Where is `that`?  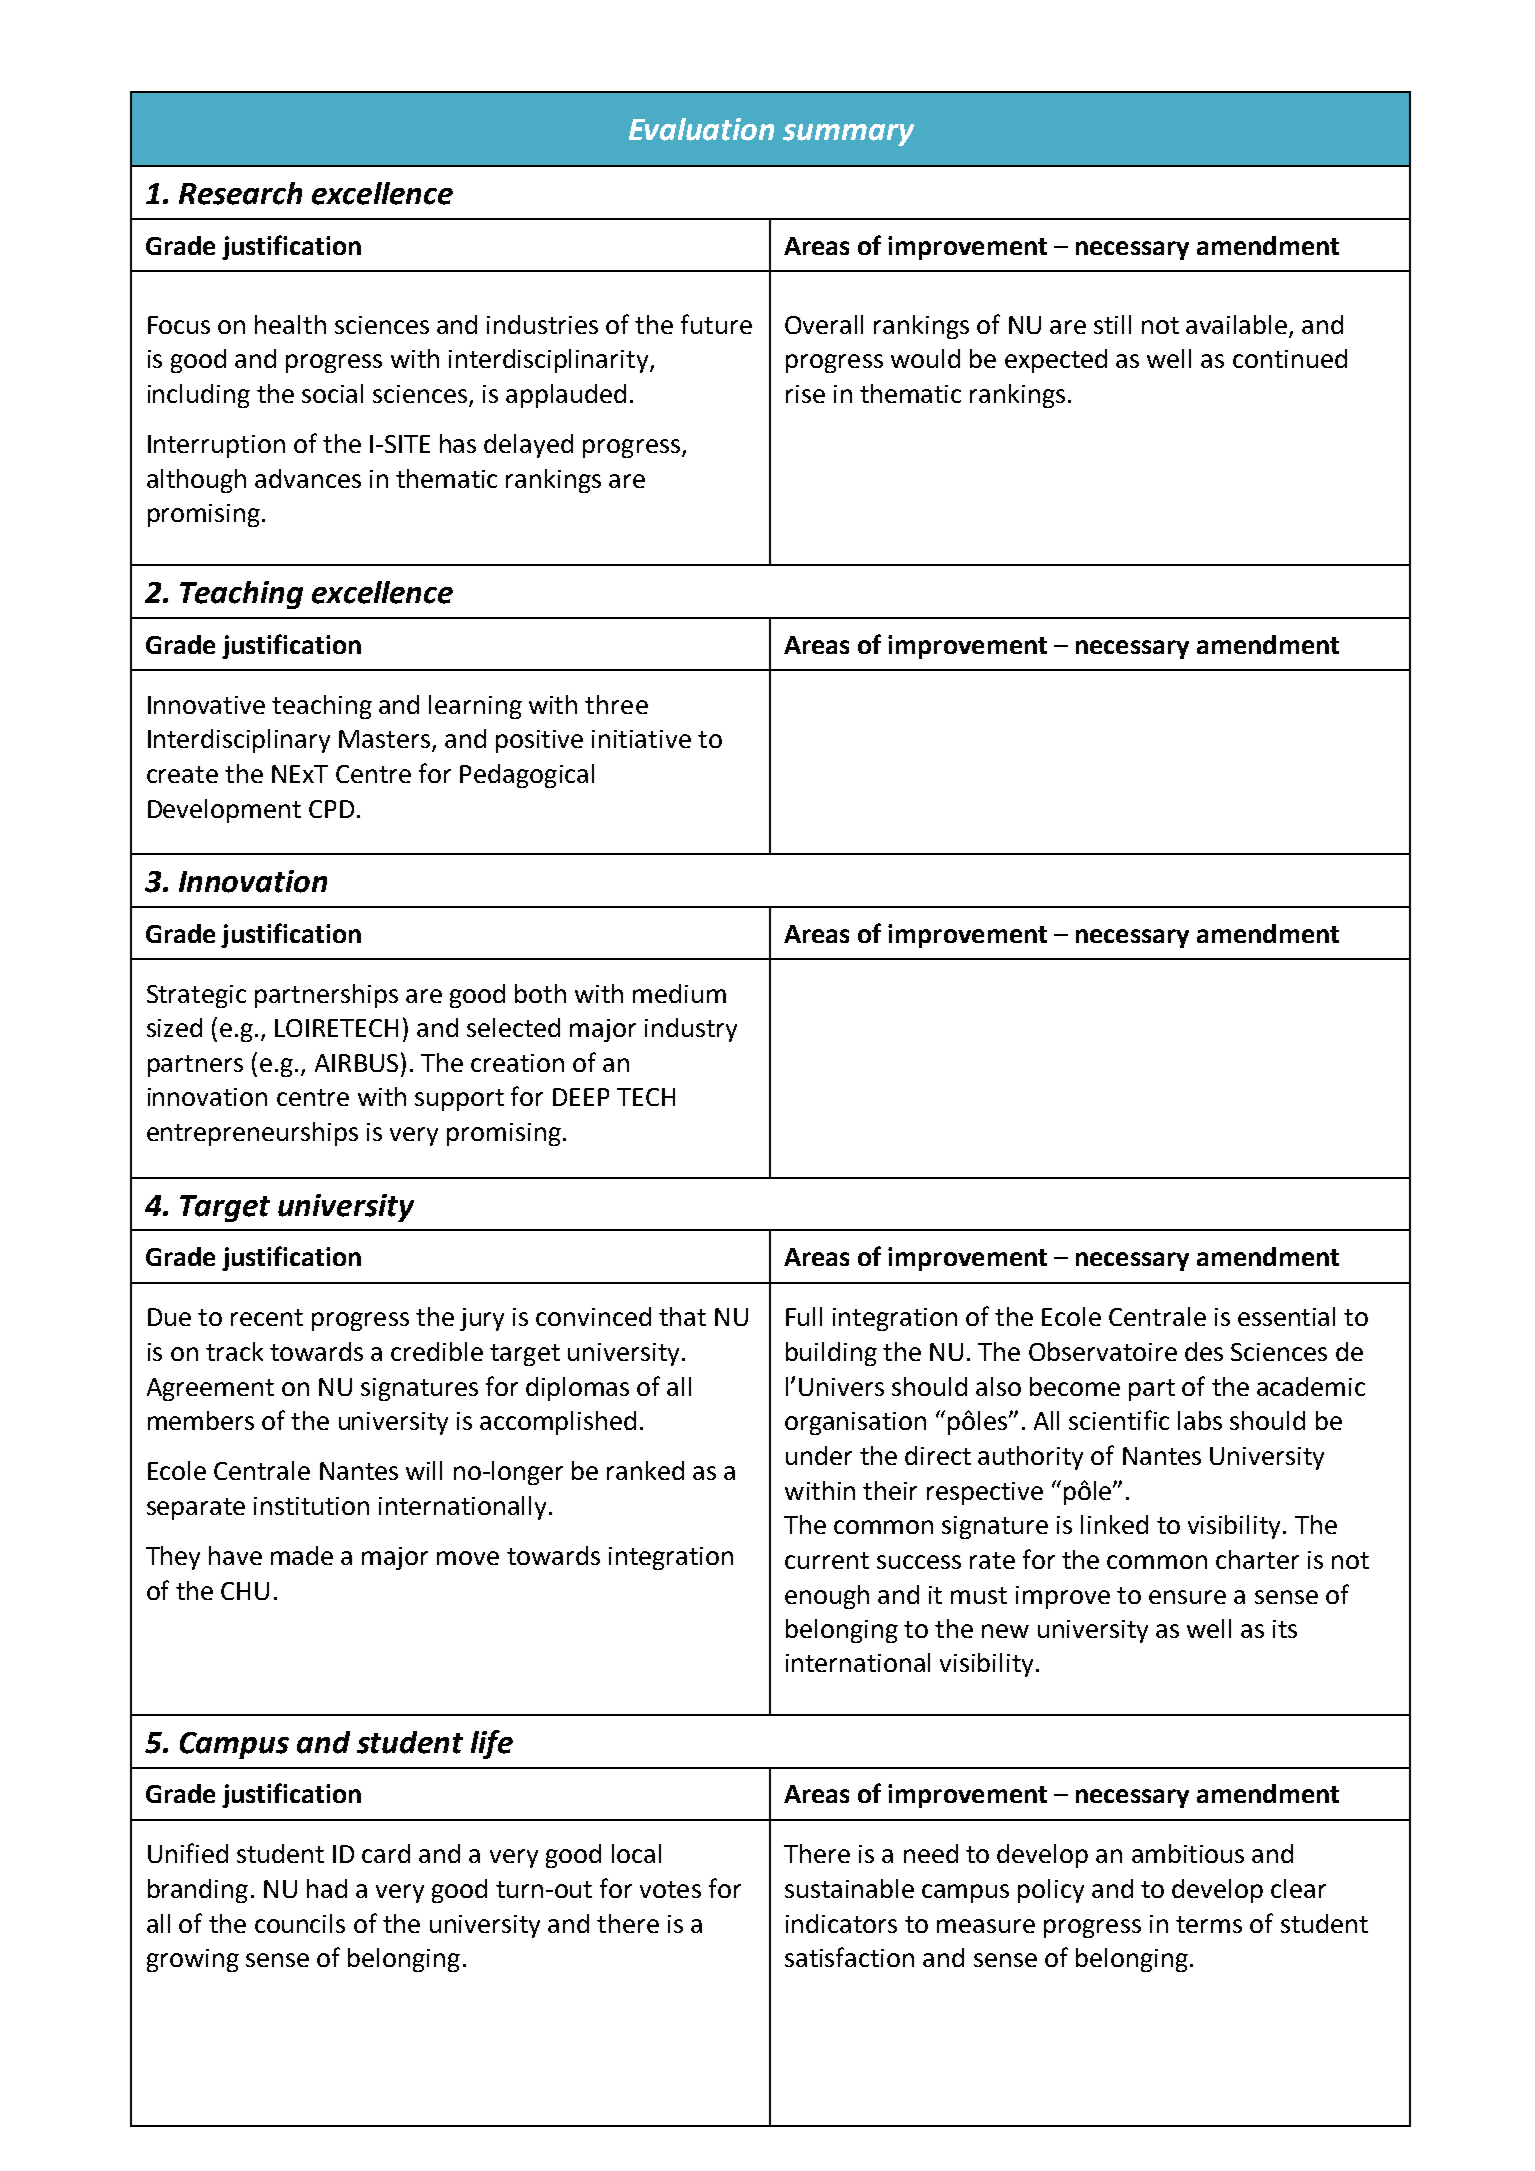 that is located at coordinates (682, 1316).
